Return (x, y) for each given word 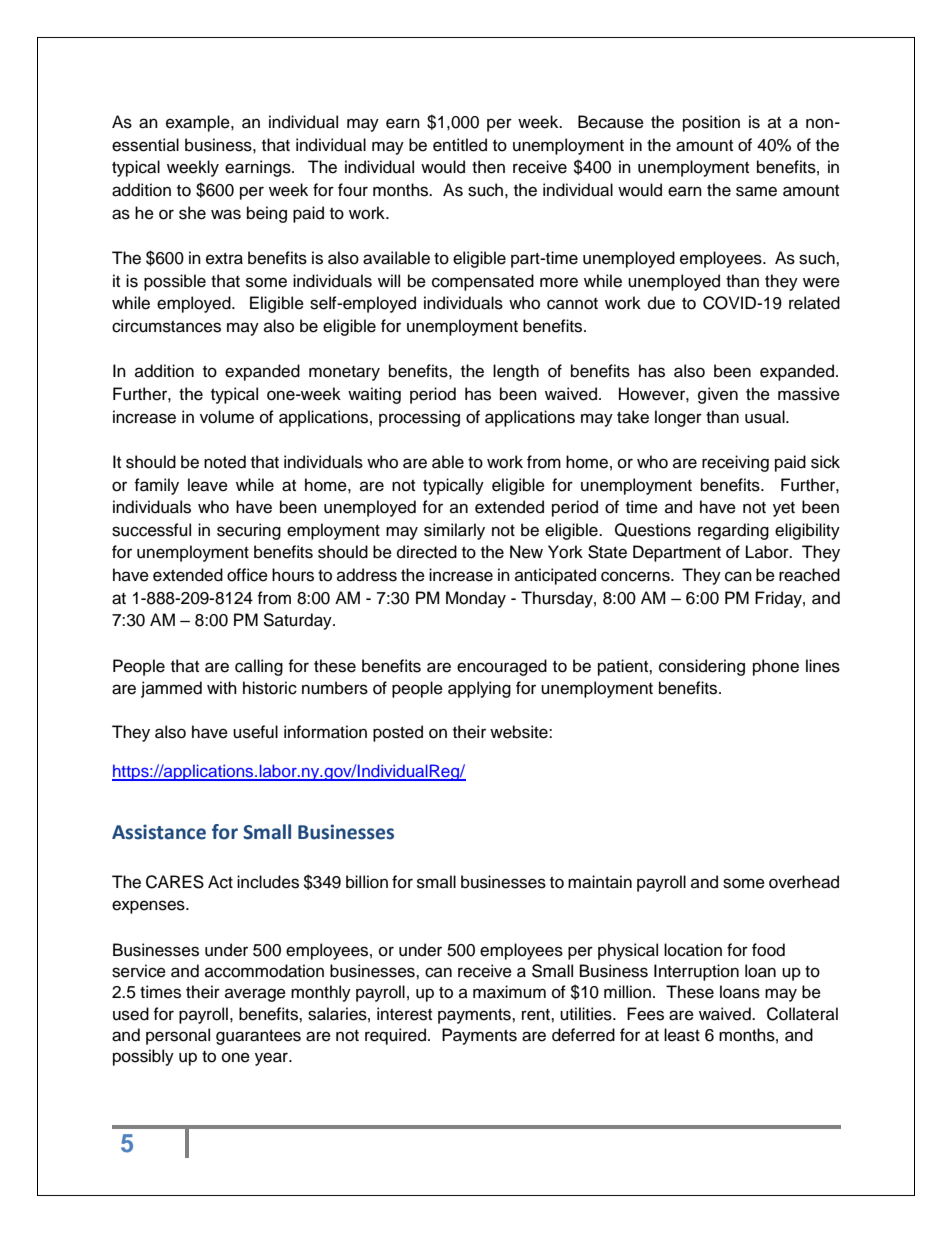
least (682, 1035)
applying (479, 689)
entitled (460, 145)
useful (255, 732)
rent (537, 1015)
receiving (735, 463)
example (199, 123)
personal (178, 1036)
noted (225, 462)
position (711, 123)
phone (776, 667)
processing (419, 418)
